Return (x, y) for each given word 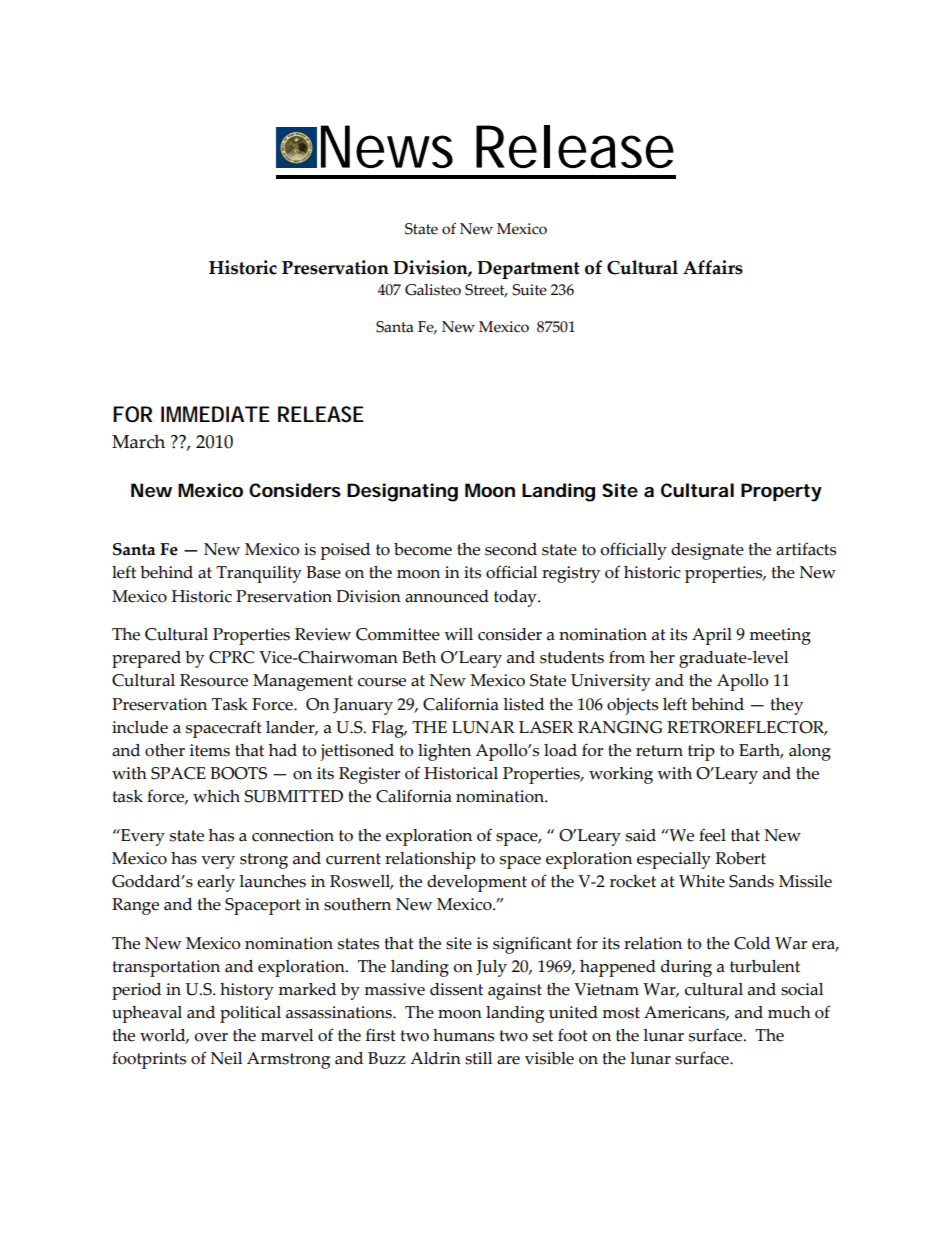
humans (463, 1035)
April (712, 636)
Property (781, 492)
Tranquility (259, 574)
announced (447, 596)
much (789, 1012)
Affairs (713, 267)
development (477, 883)
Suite (529, 290)
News (387, 146)
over (211, 1037)
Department (528, 270)
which (216, 796)
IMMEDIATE (215, 414)
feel (712, 835)
